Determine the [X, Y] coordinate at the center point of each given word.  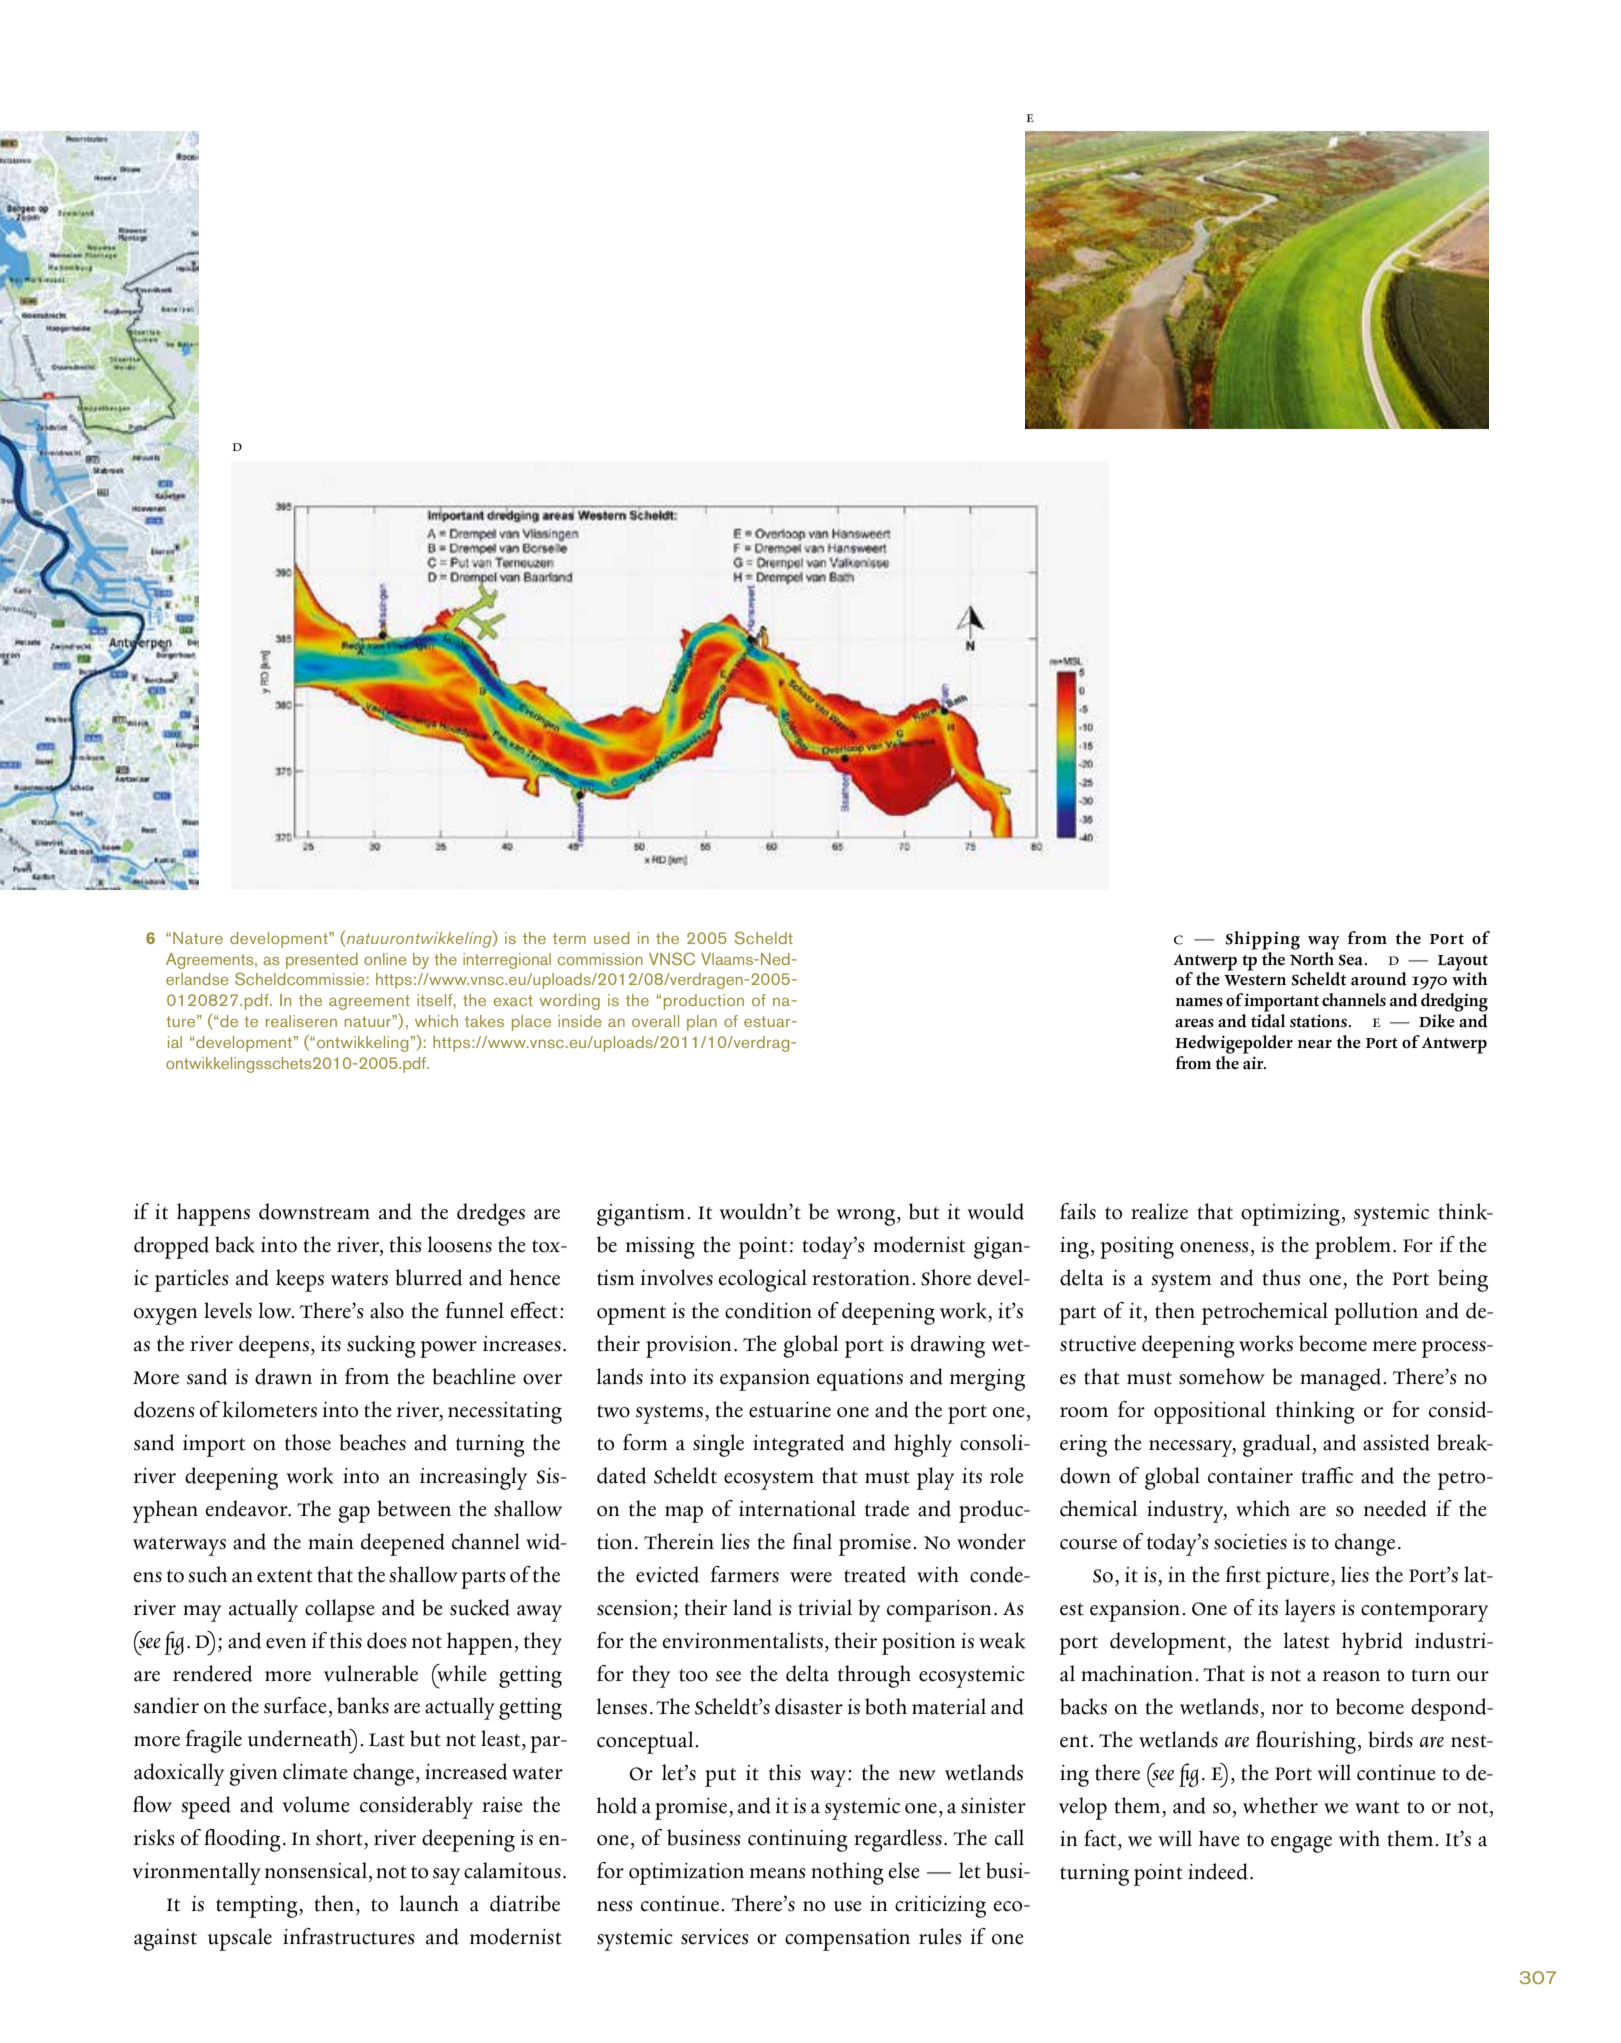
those [308, 1442]
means [778, 1873]
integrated [799, 1445]
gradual [1278, 1445]
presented [322, 961]
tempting [258, 1907]
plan [702, 1023]
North [1313, 957]
